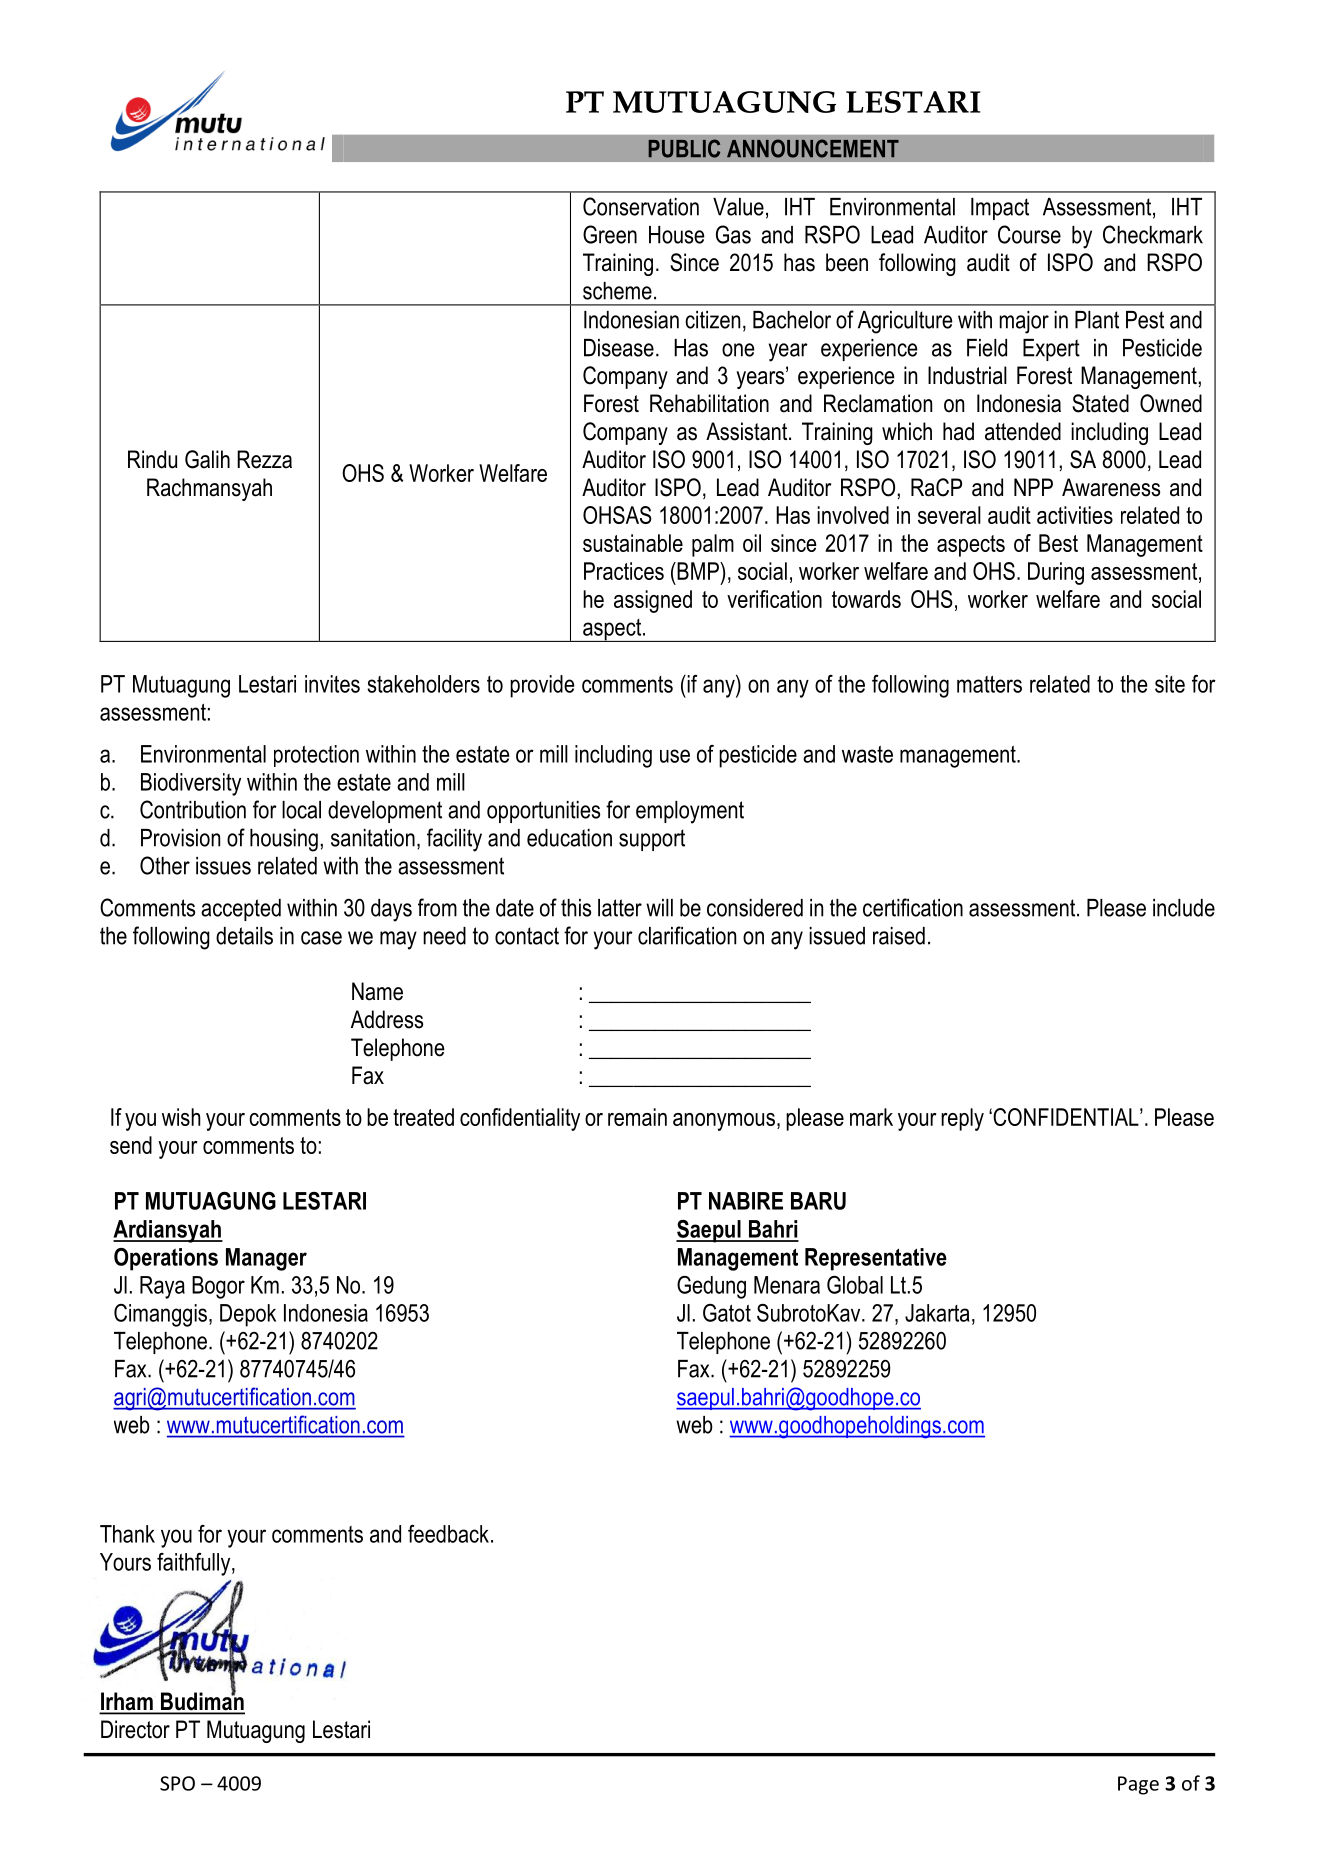 This screenshot has width=1318, height=1864. Describe the element at coordinates (855, 1285) in the screenshot. I see `Global` at that location.
